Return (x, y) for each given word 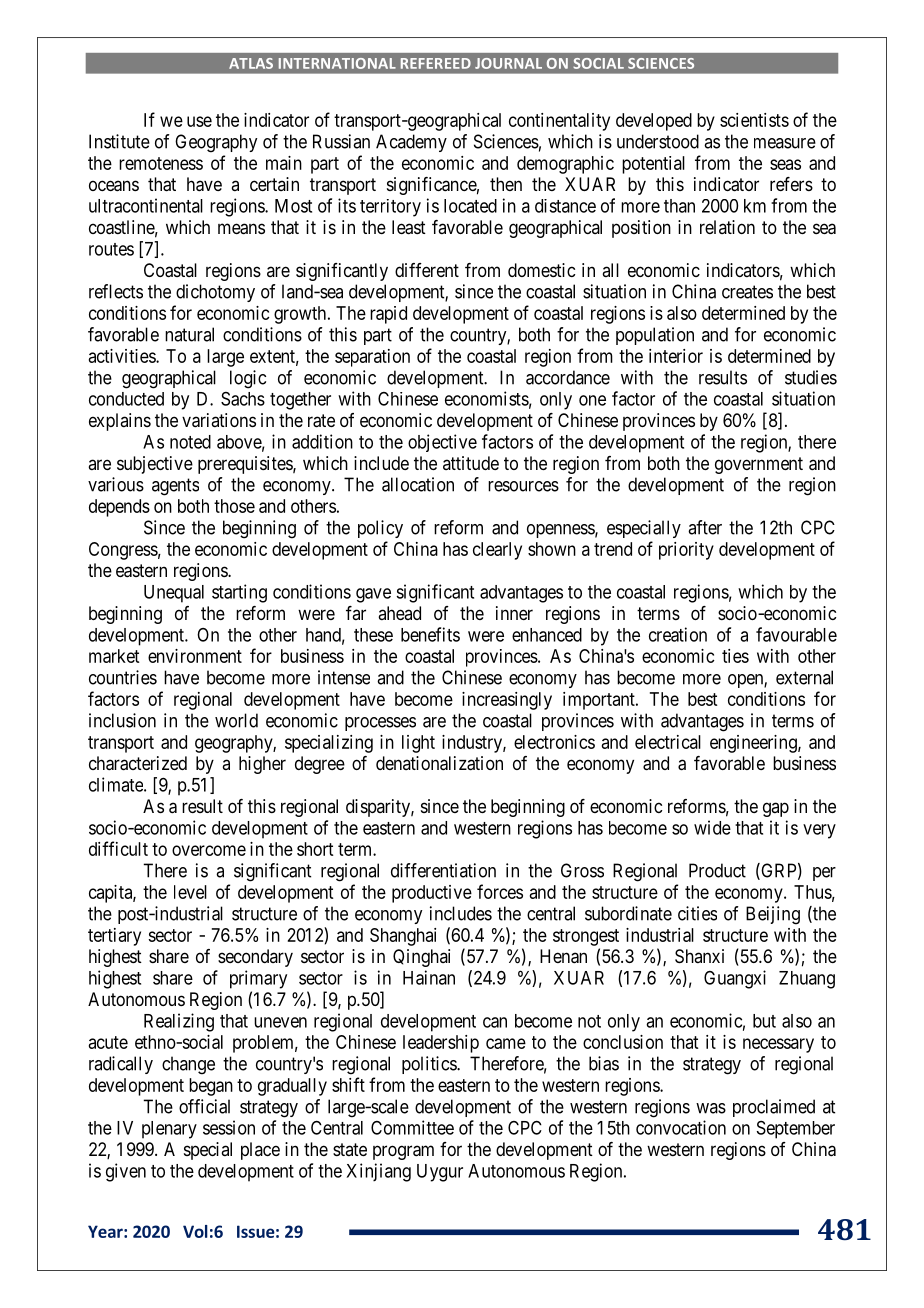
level (190, 892)
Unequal (174, 594)
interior (676, 356)
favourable (796, 634)
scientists (754, 120)
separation (372, 358)
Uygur (440, 1173)
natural (189, 334)
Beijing (773, 915)
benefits (430, 634)
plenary (169, 1130)
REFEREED (436, 63)
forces (500, 891)
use (199, 121)
